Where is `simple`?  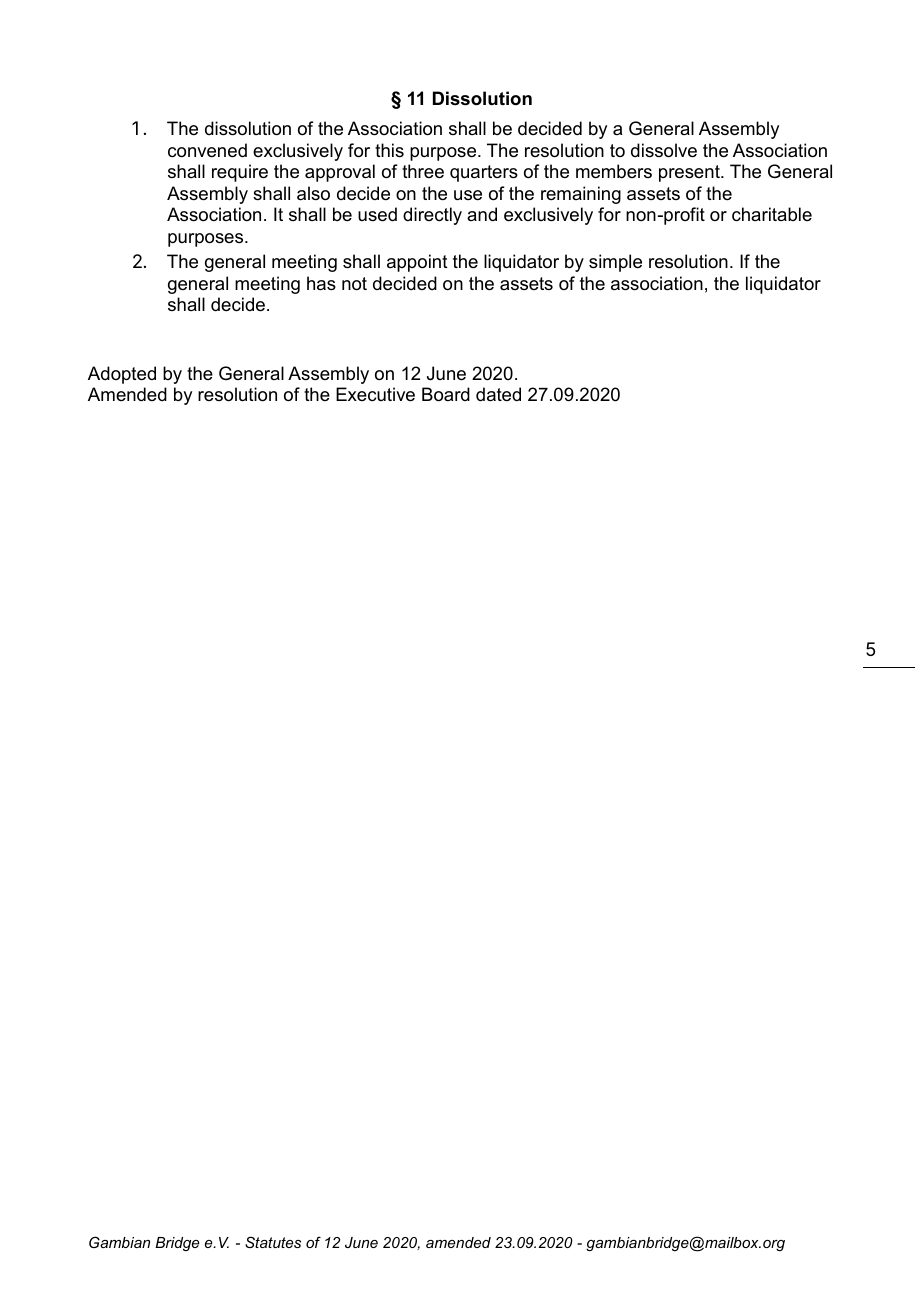 simple is located at coordinates (615, 263).
